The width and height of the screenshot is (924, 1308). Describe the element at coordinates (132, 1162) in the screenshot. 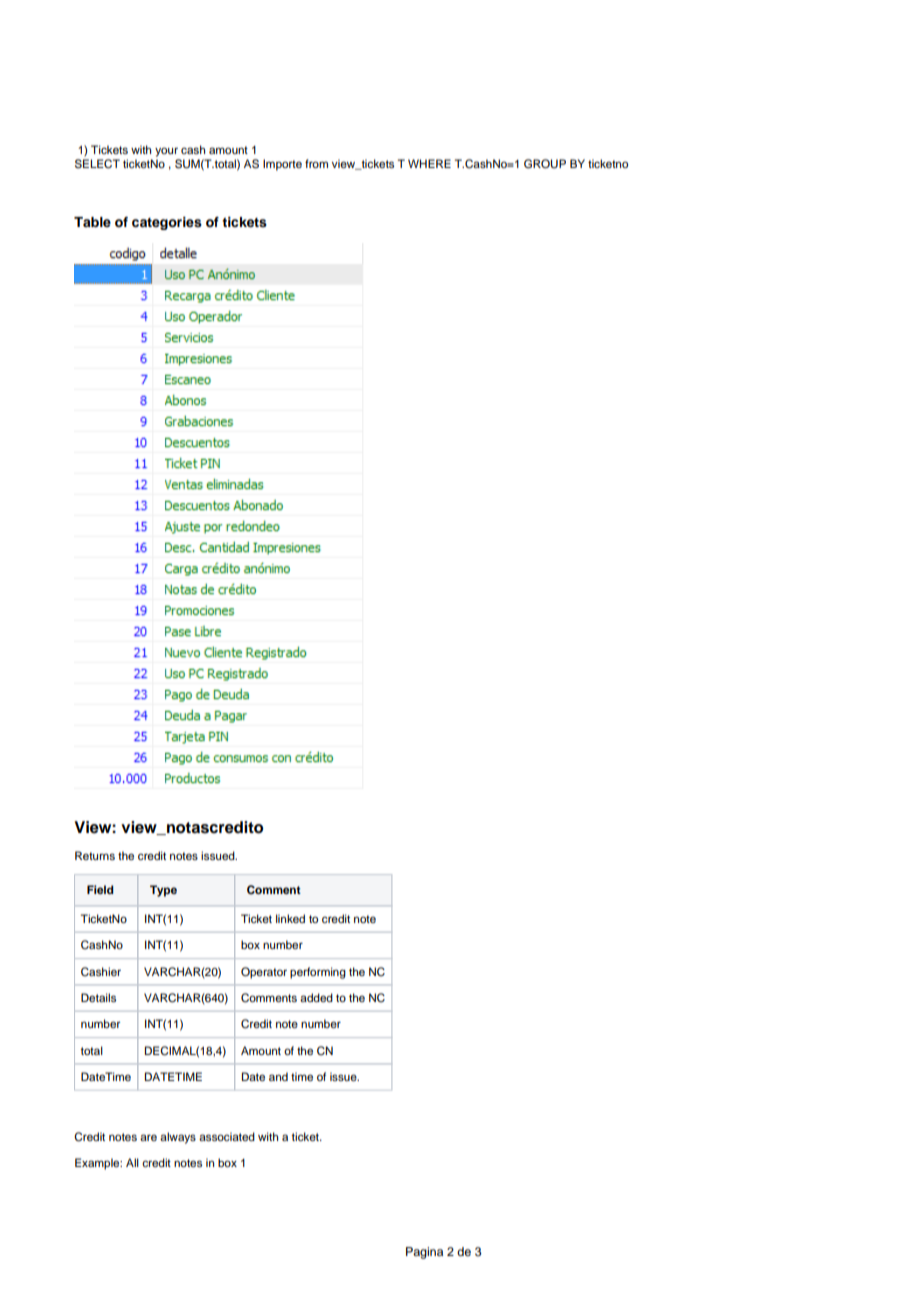

I see `All` at that location.
